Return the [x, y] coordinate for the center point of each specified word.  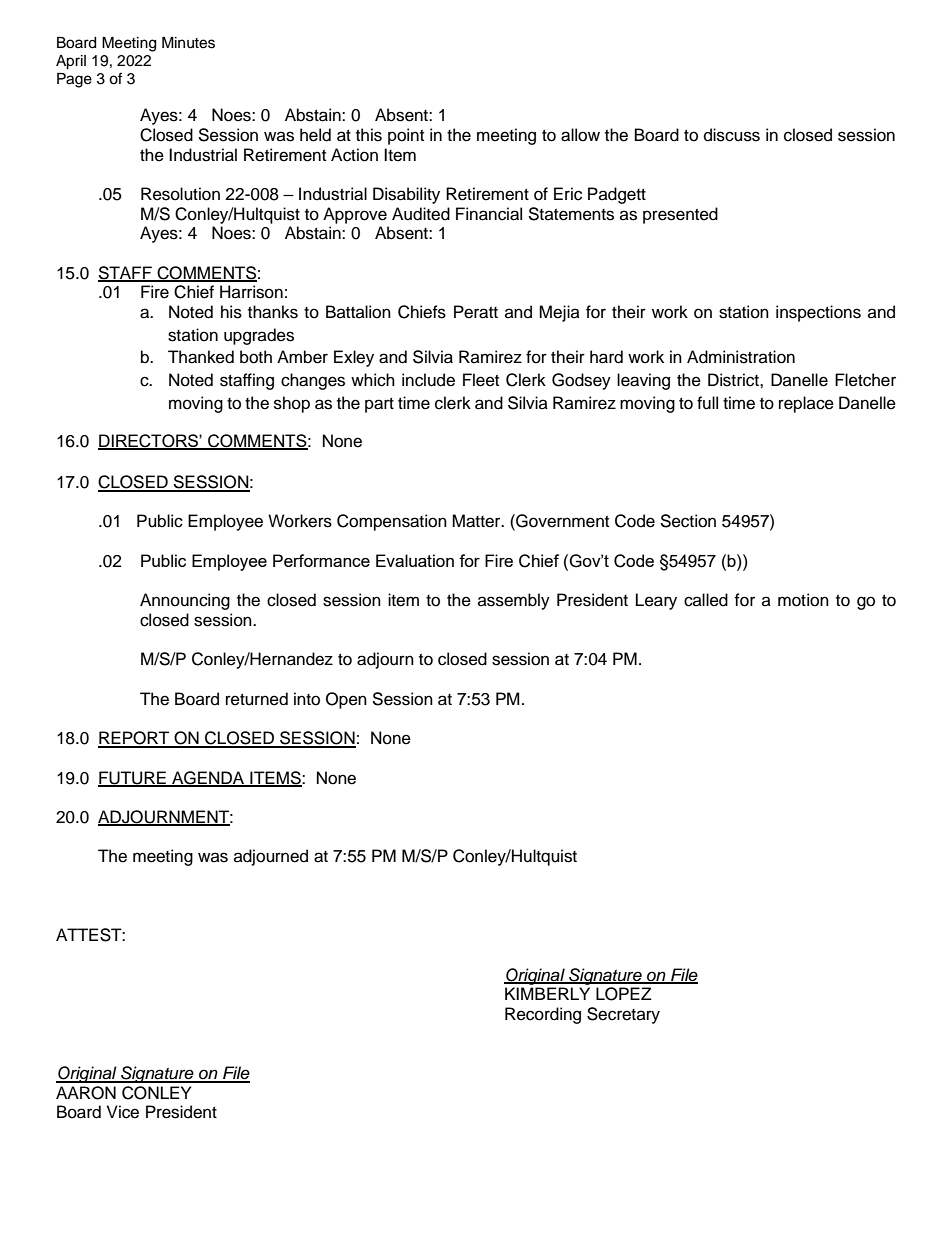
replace [806, 404]
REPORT [135, 739]
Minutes [188, 43]
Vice [123, 1112]
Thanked [201, 357]
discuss [732, 135]
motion [803, 600]
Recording [543, 1015]
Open [346, 700]
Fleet [481, 380]
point [406, 136]
